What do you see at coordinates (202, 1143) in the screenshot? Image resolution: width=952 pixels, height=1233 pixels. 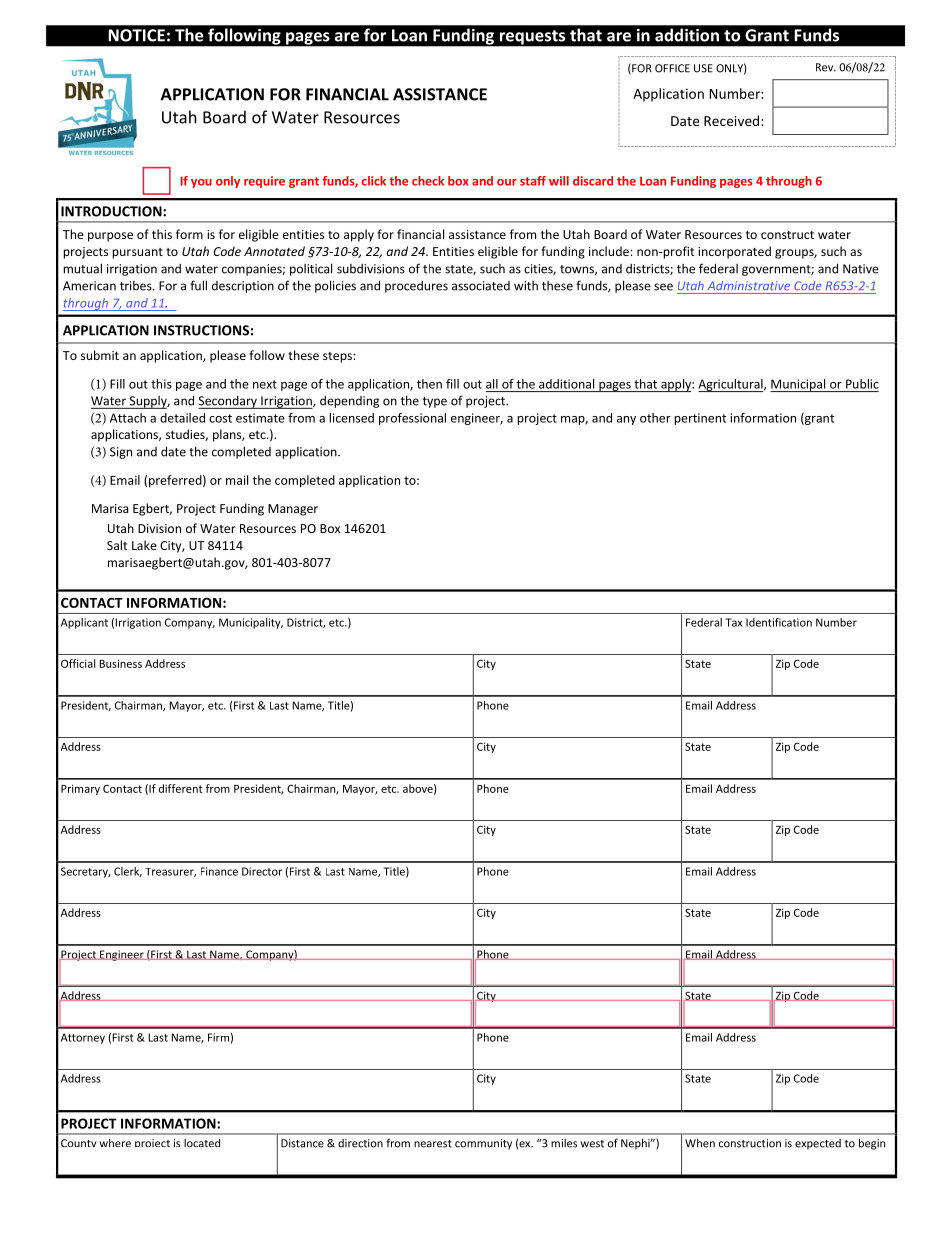 I see `located` at bounding box center [202, 1143].
